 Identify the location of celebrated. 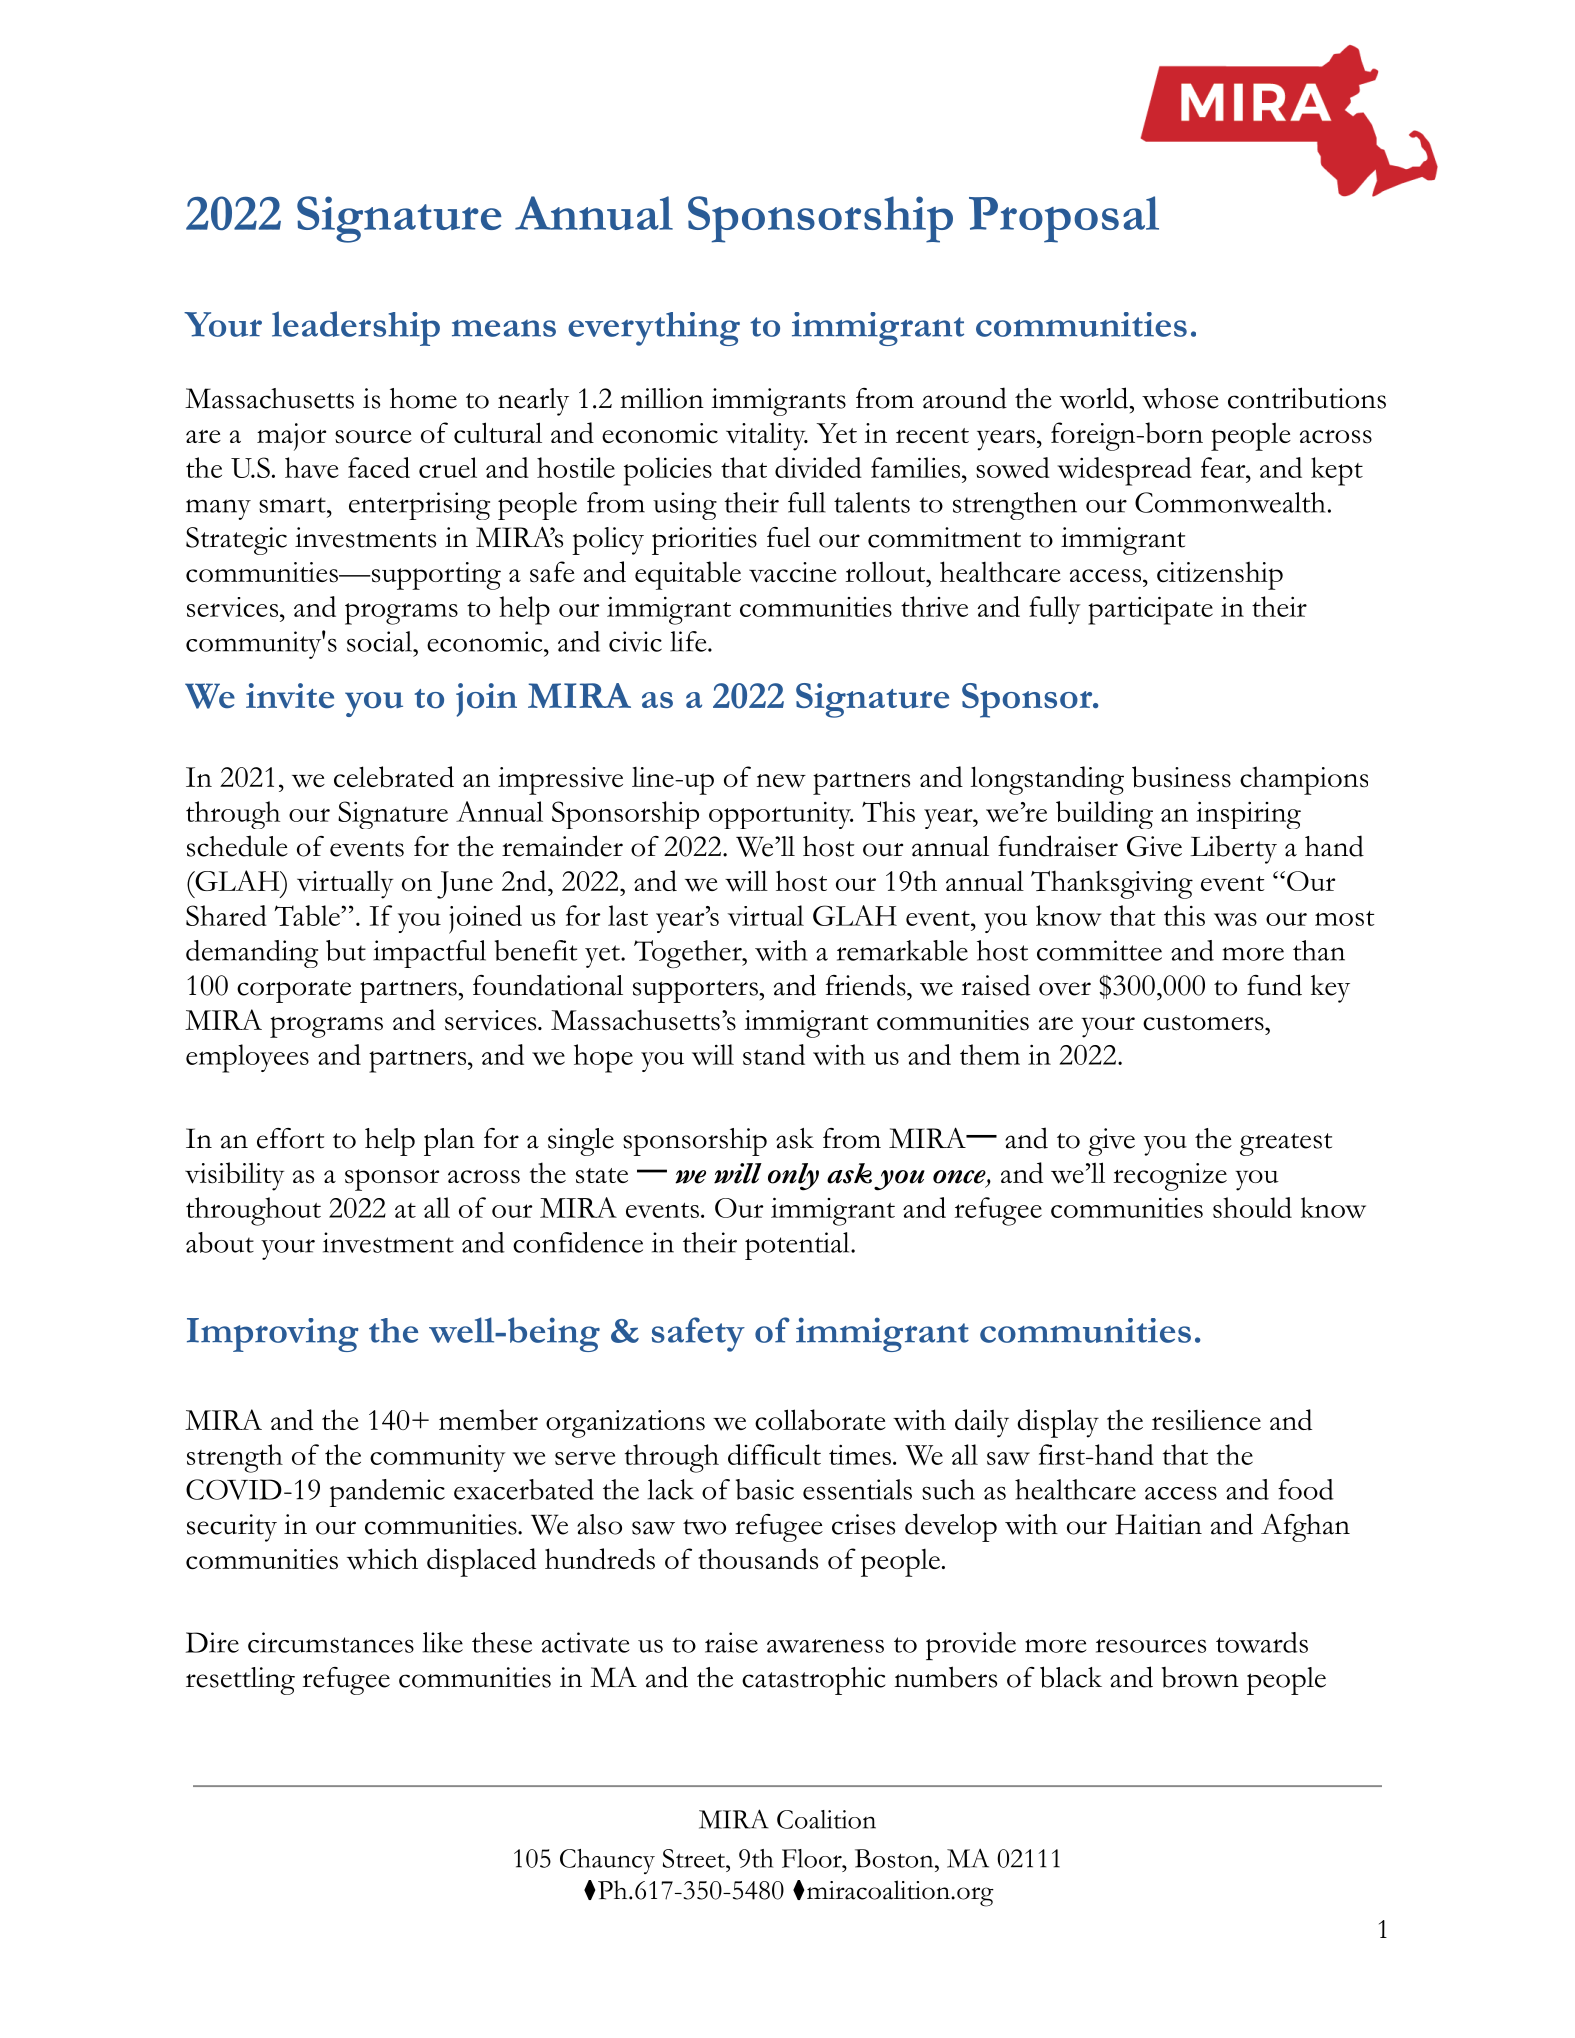
(394, 777).
